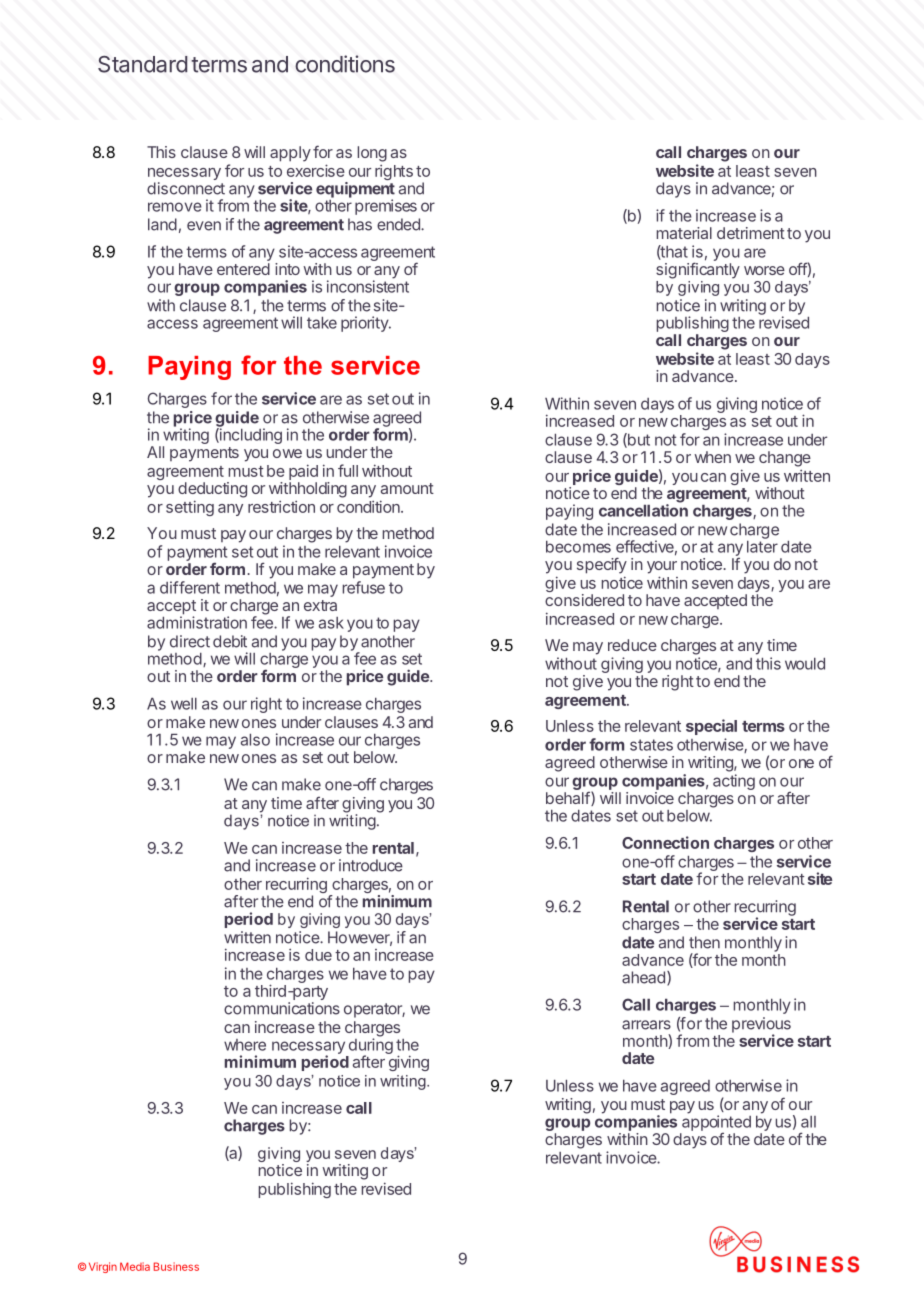 This image has width=924, height=1308. I want to click on Standard, so click(143, 64).
